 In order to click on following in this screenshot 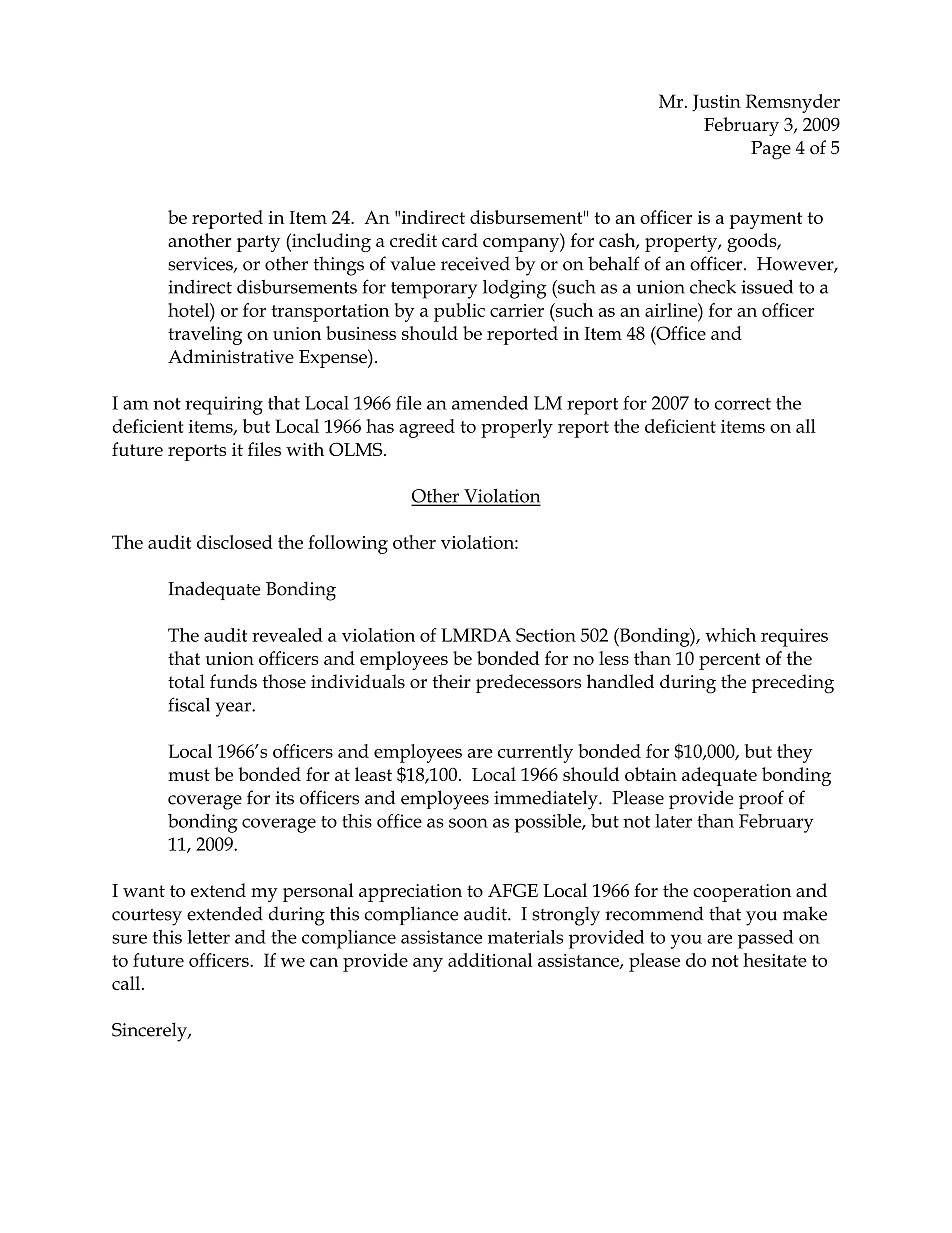, I will do `click(348, 544)`.
